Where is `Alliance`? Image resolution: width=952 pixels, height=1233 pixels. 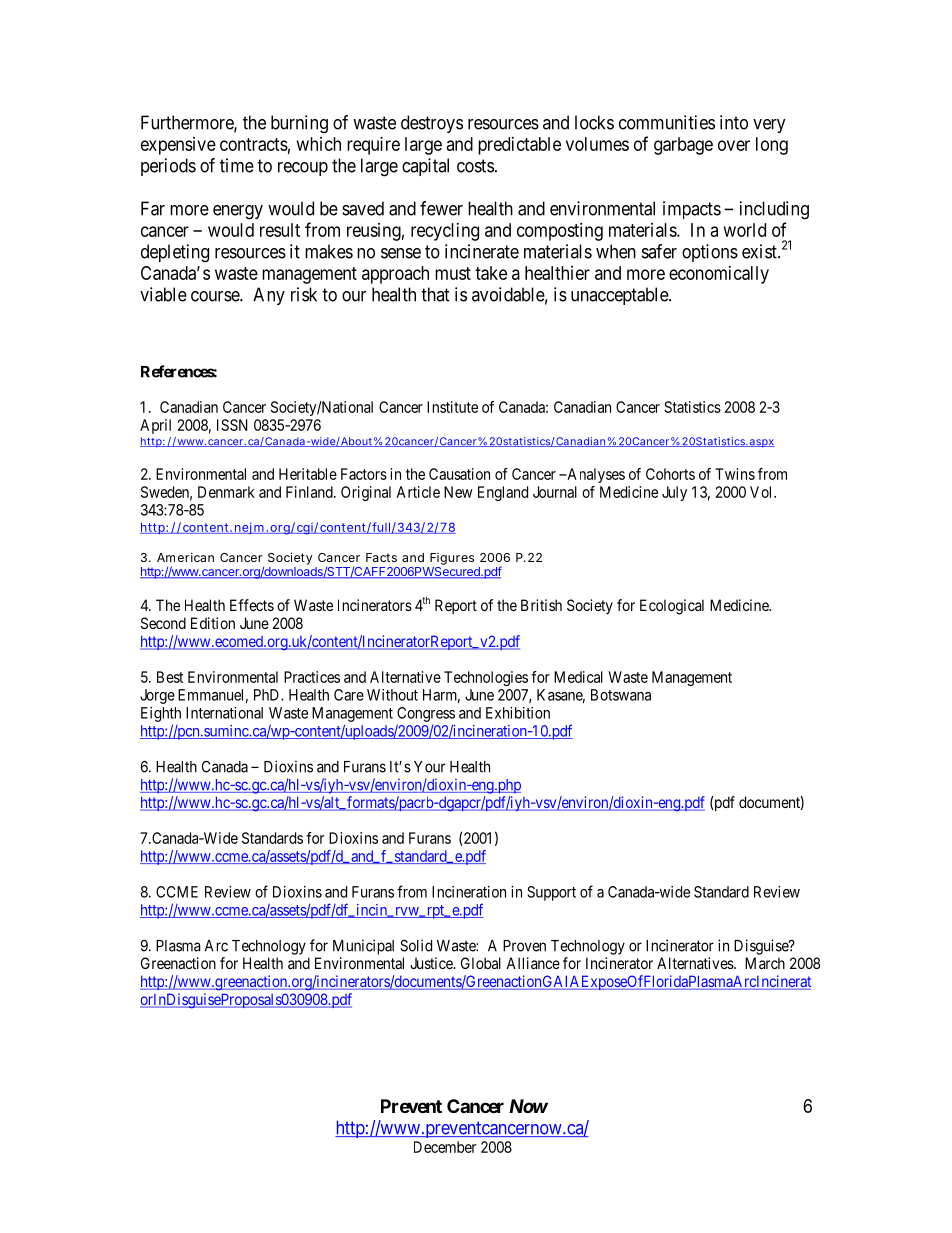
Alliance is located at coordinates (533, 963).
